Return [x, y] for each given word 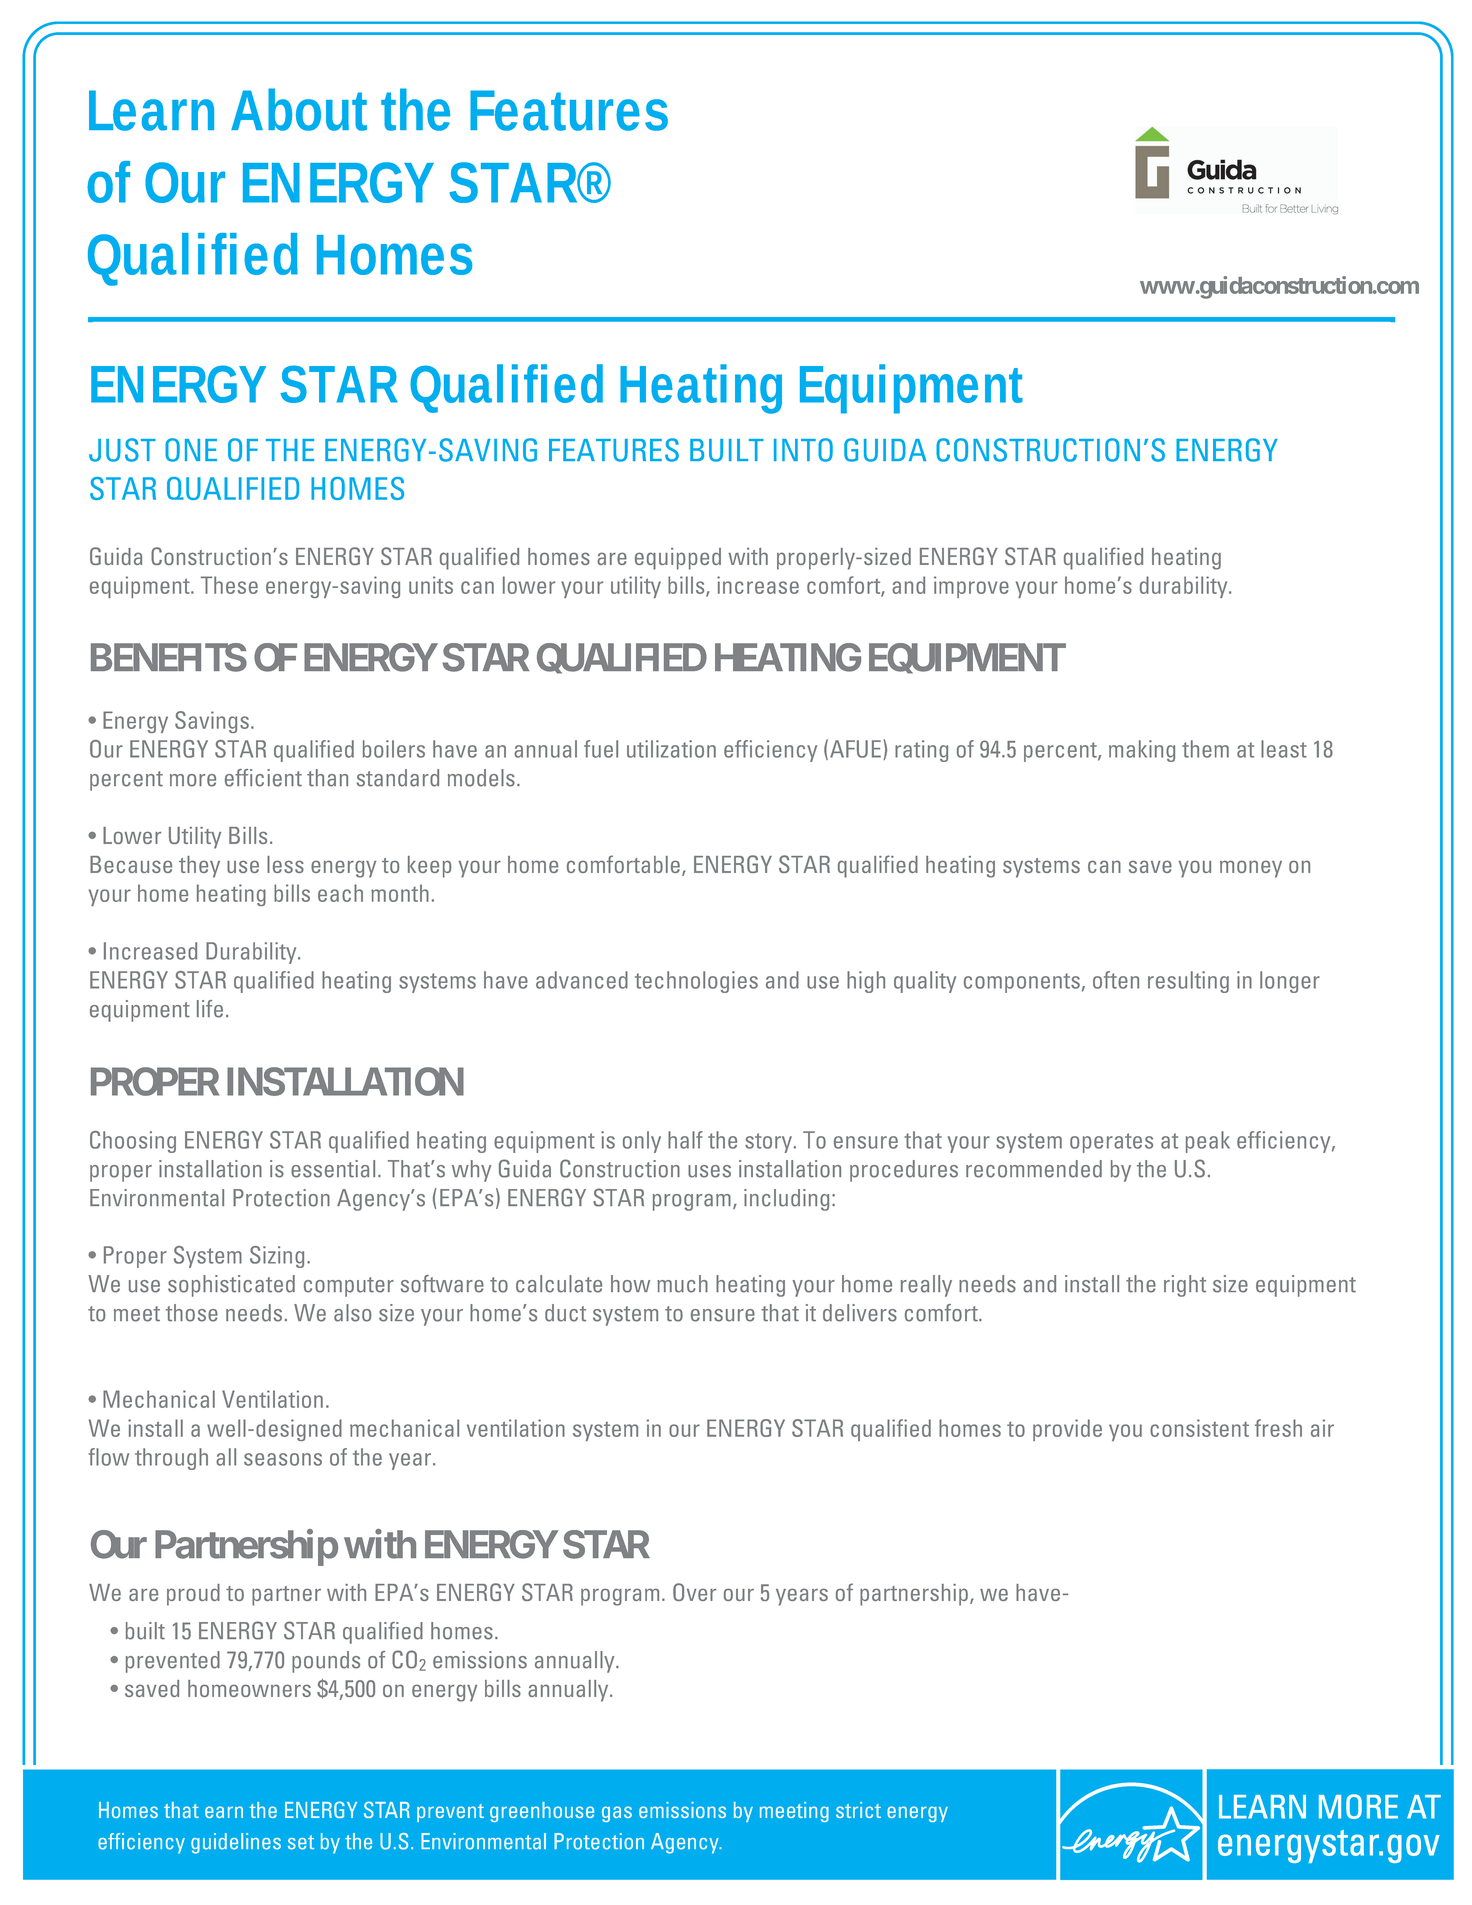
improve [971, 587]
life [210, 1009]
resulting [1188, 982]
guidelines [236, 1843]
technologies [696, 982]
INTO [803, 450]
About [299, 109]
